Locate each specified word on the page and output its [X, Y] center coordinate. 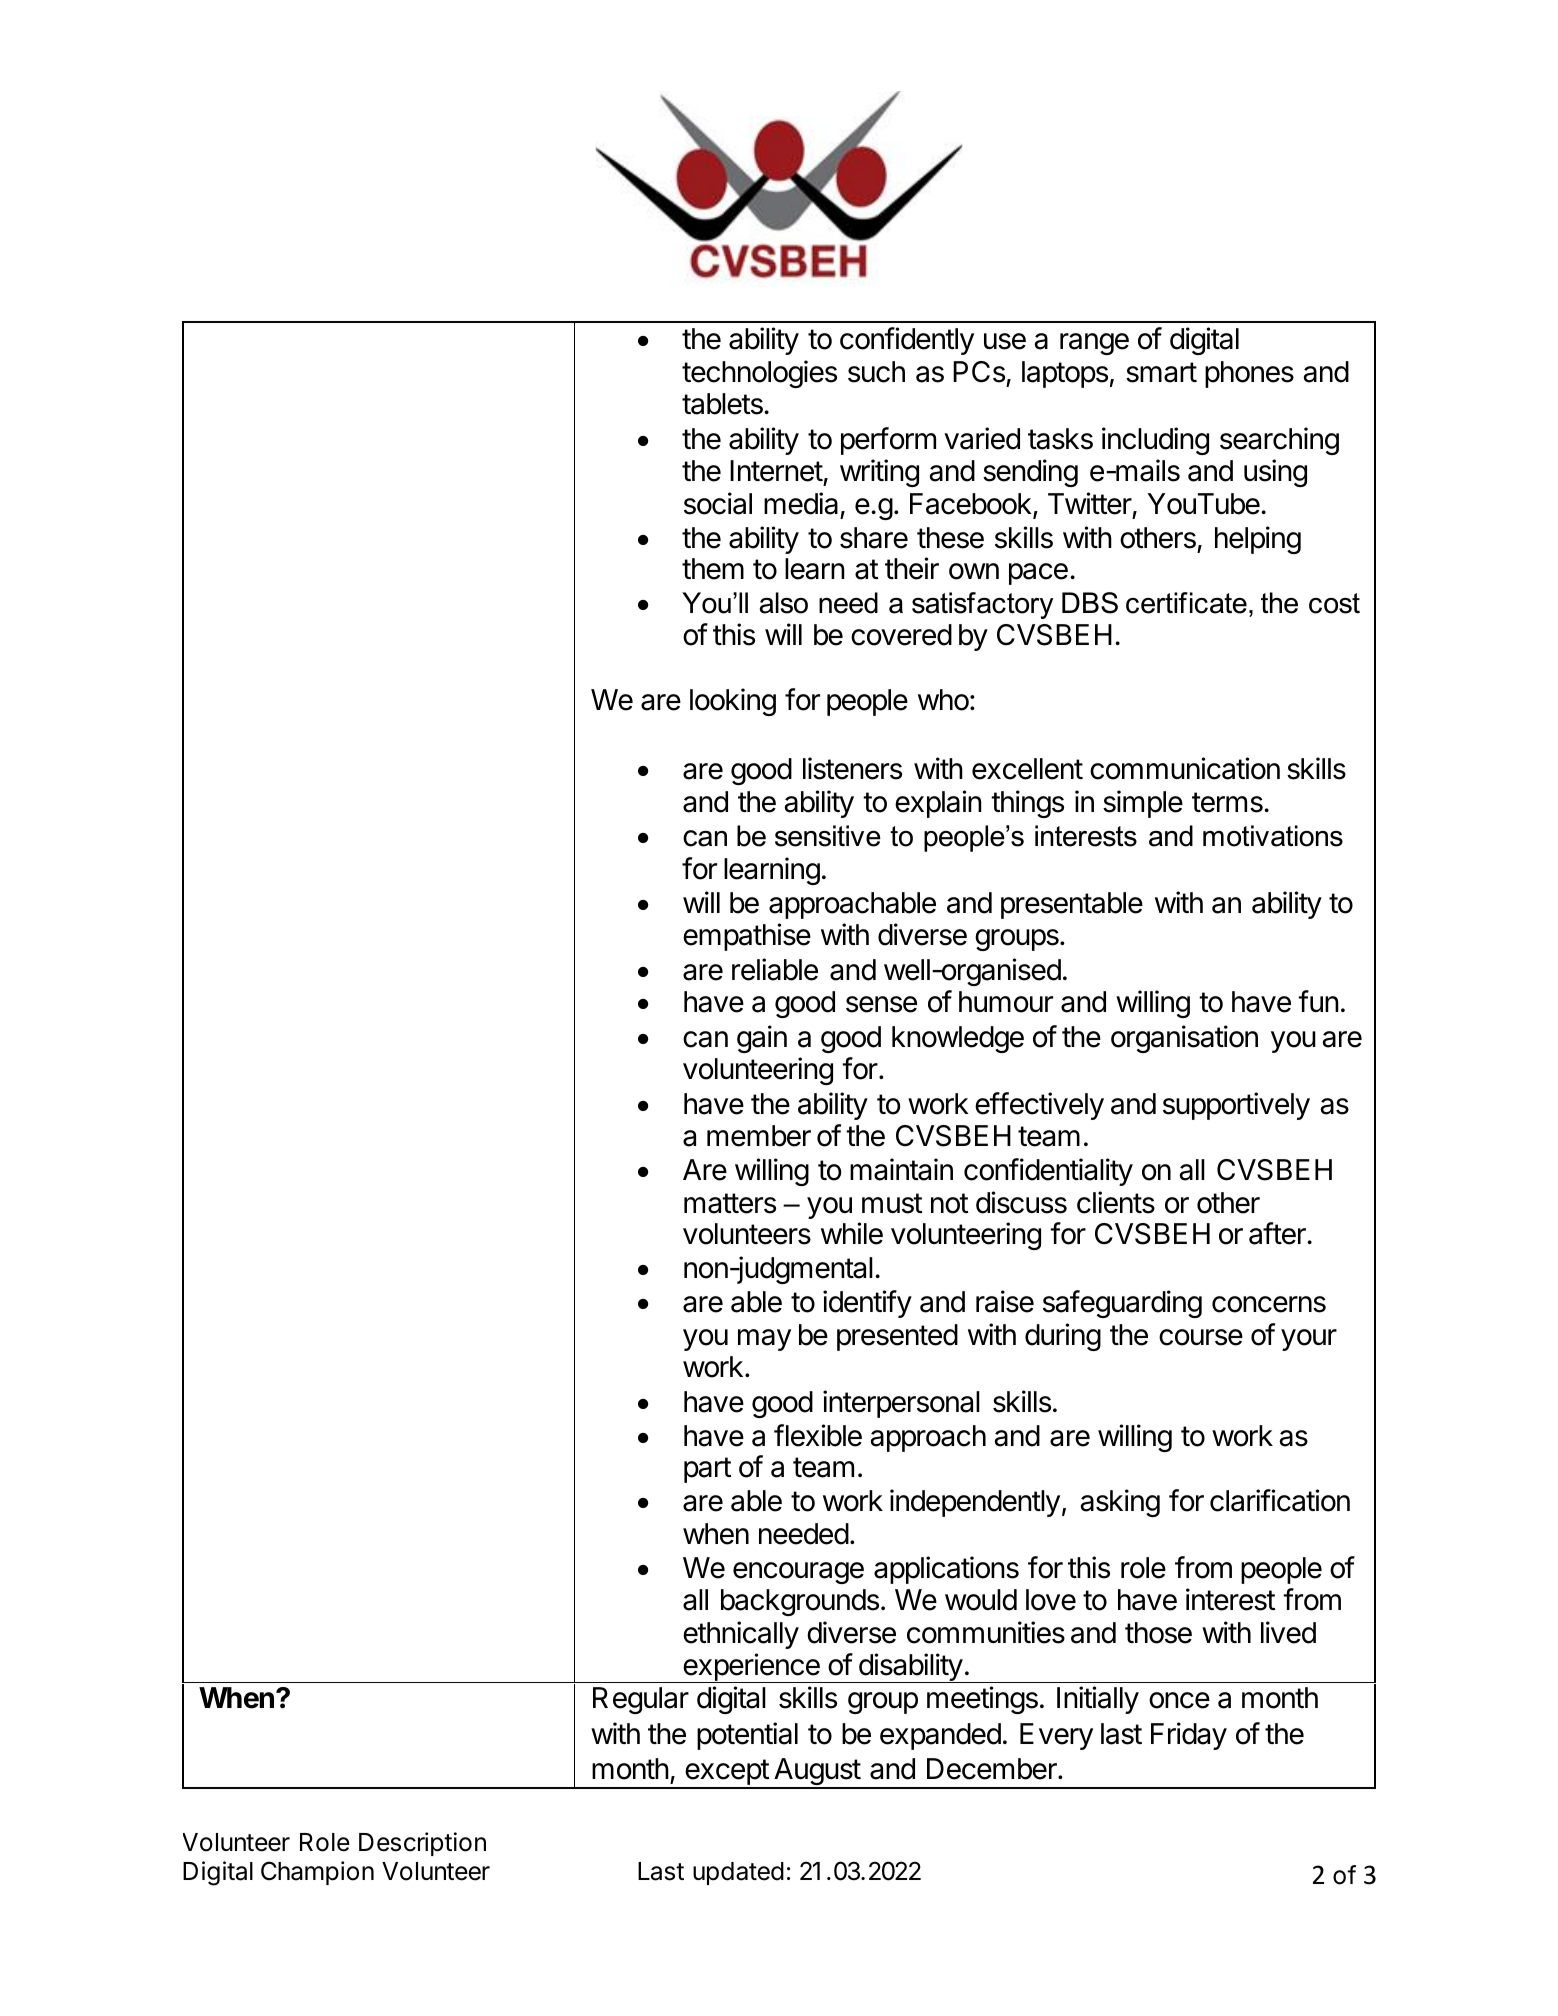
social [718, 503]
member [759, 1136]
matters [730, 1203]
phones [1249, 374]
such [876, 372]
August [817, 1773]
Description [422, 1844]
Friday [1189, 1736]
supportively [1236, 1106]
